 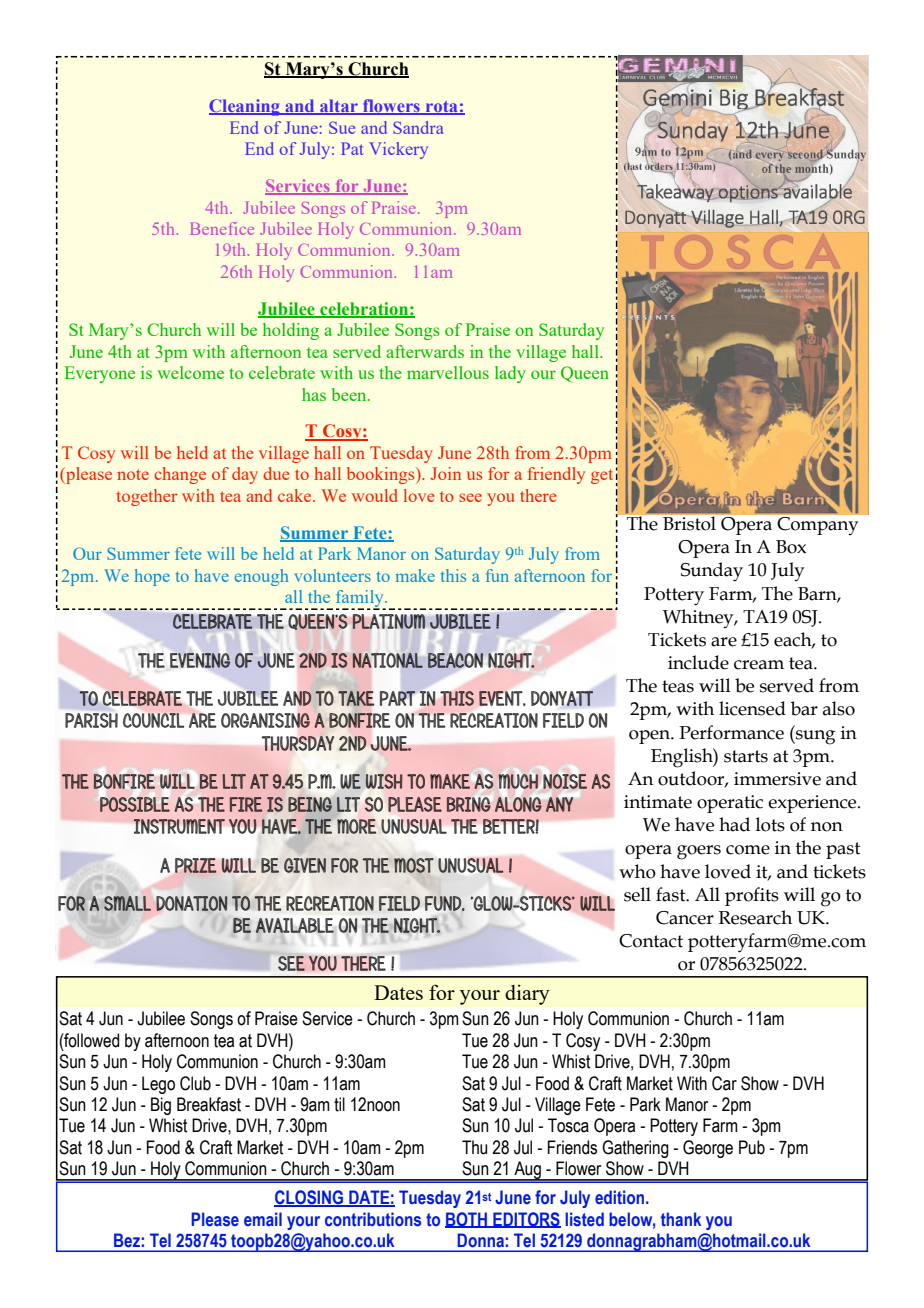 What do you see at coordinates (245, 107) in the screenshot?
I see `Cleaning` at bounding box center [245, 107].
